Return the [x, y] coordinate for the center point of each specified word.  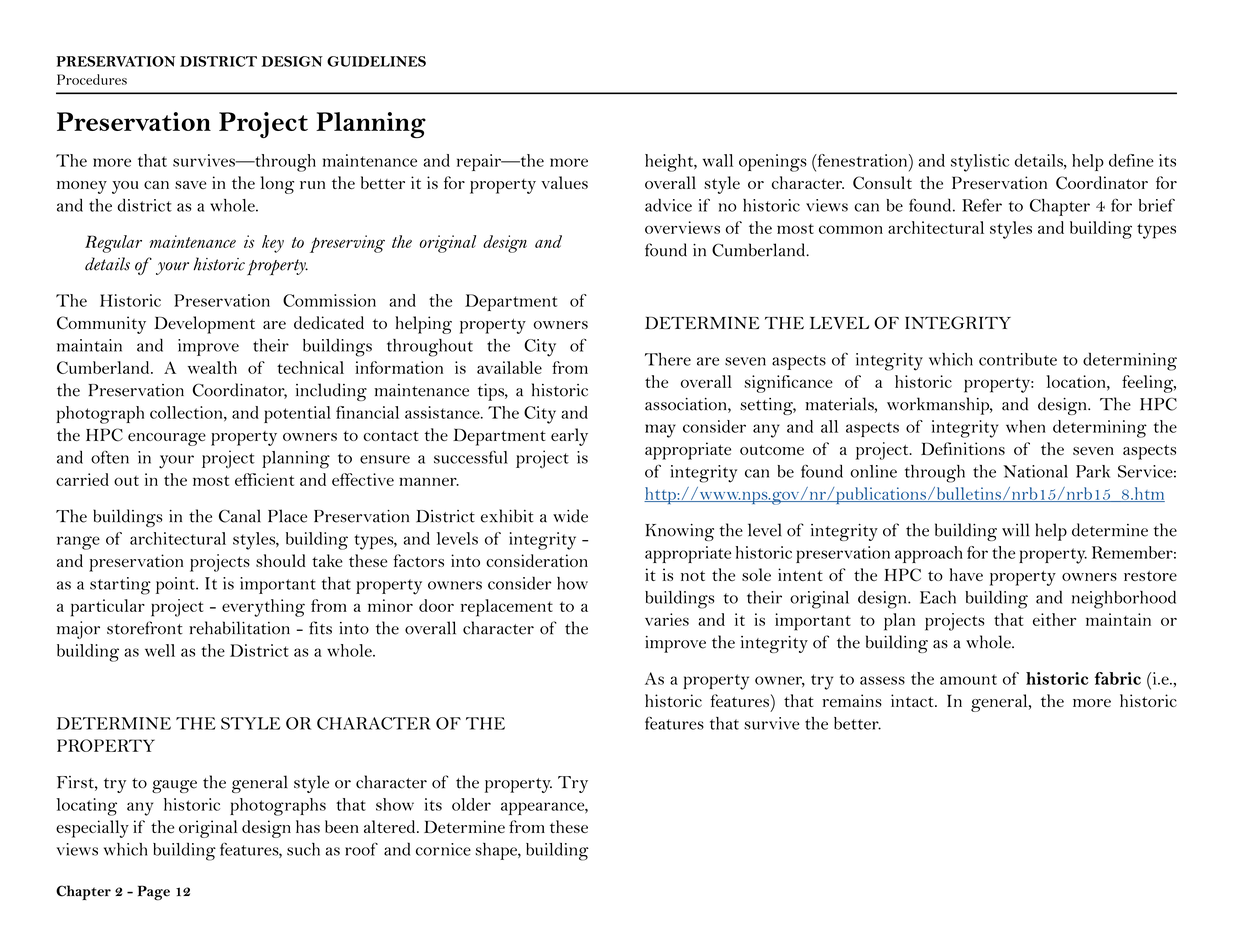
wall [718, 160]
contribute [1018, 359]
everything [263, 608]
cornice [443, 849]
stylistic [980, 163]
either [1054, 619]
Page [154, 893]
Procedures [92, 79]
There [668, 359]
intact [913, 700]
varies [667, 619]
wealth [212, 367]
